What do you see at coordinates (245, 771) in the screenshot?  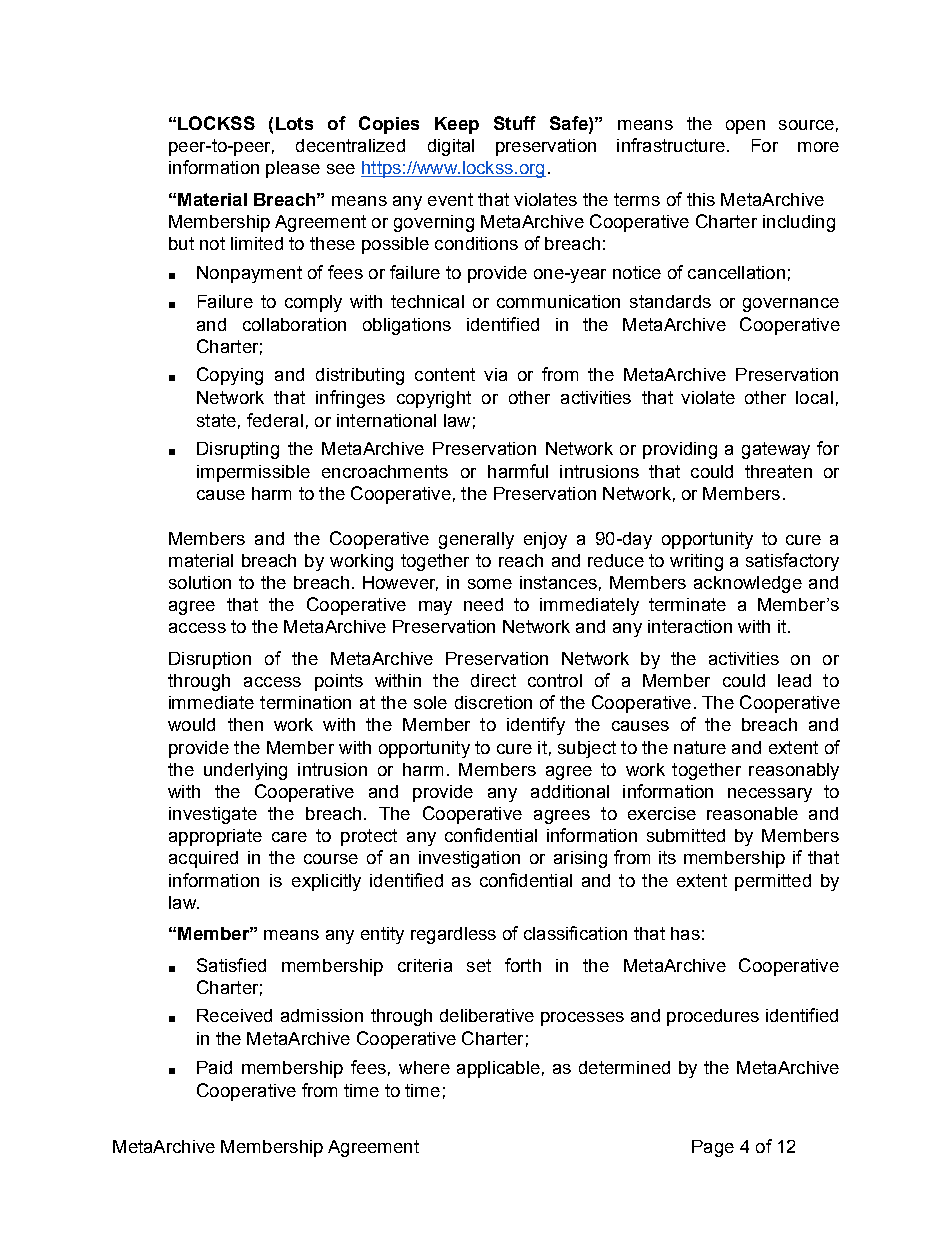 I see `underlying` at bounding box center [245, 771].
